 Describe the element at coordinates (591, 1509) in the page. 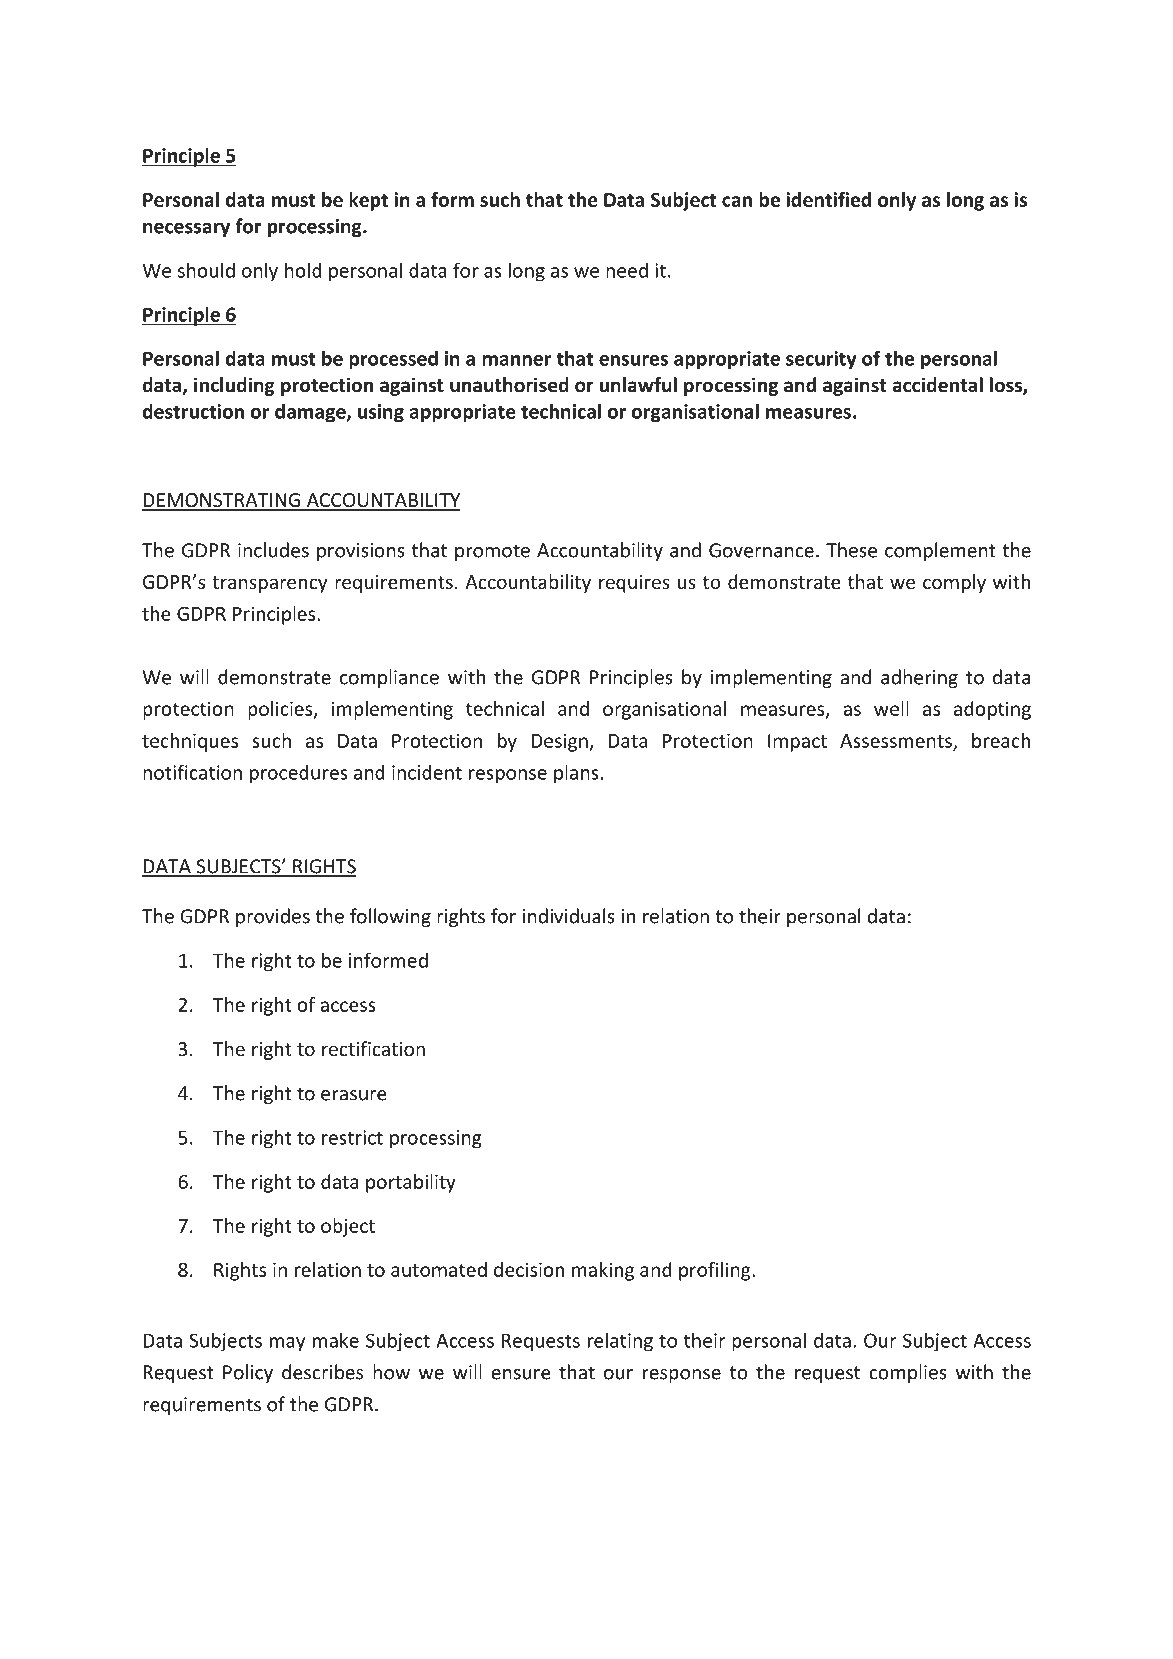

I see `Phone` at that location.
